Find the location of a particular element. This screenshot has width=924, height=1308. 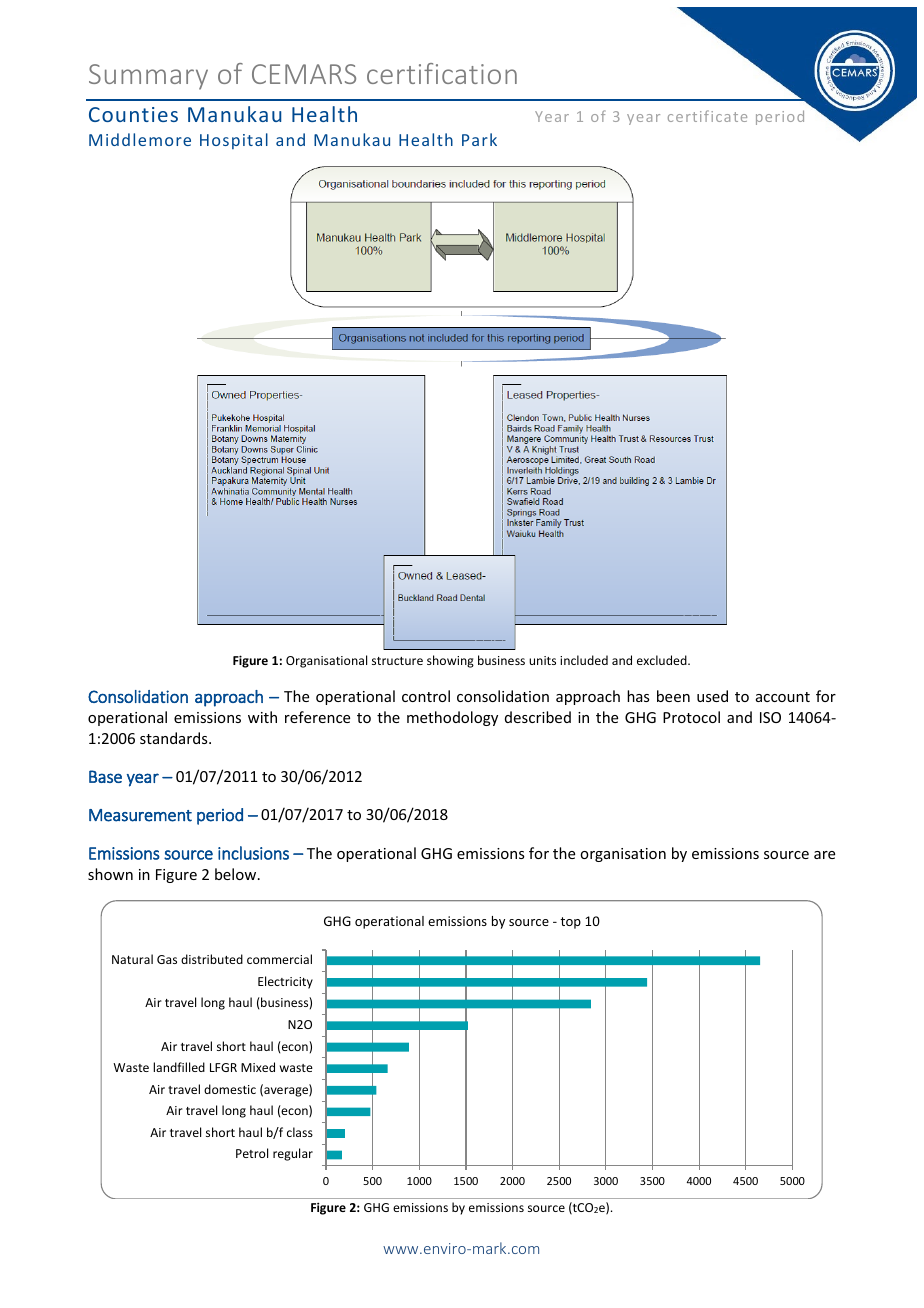

Summary is located at coordinates (148, 77).
